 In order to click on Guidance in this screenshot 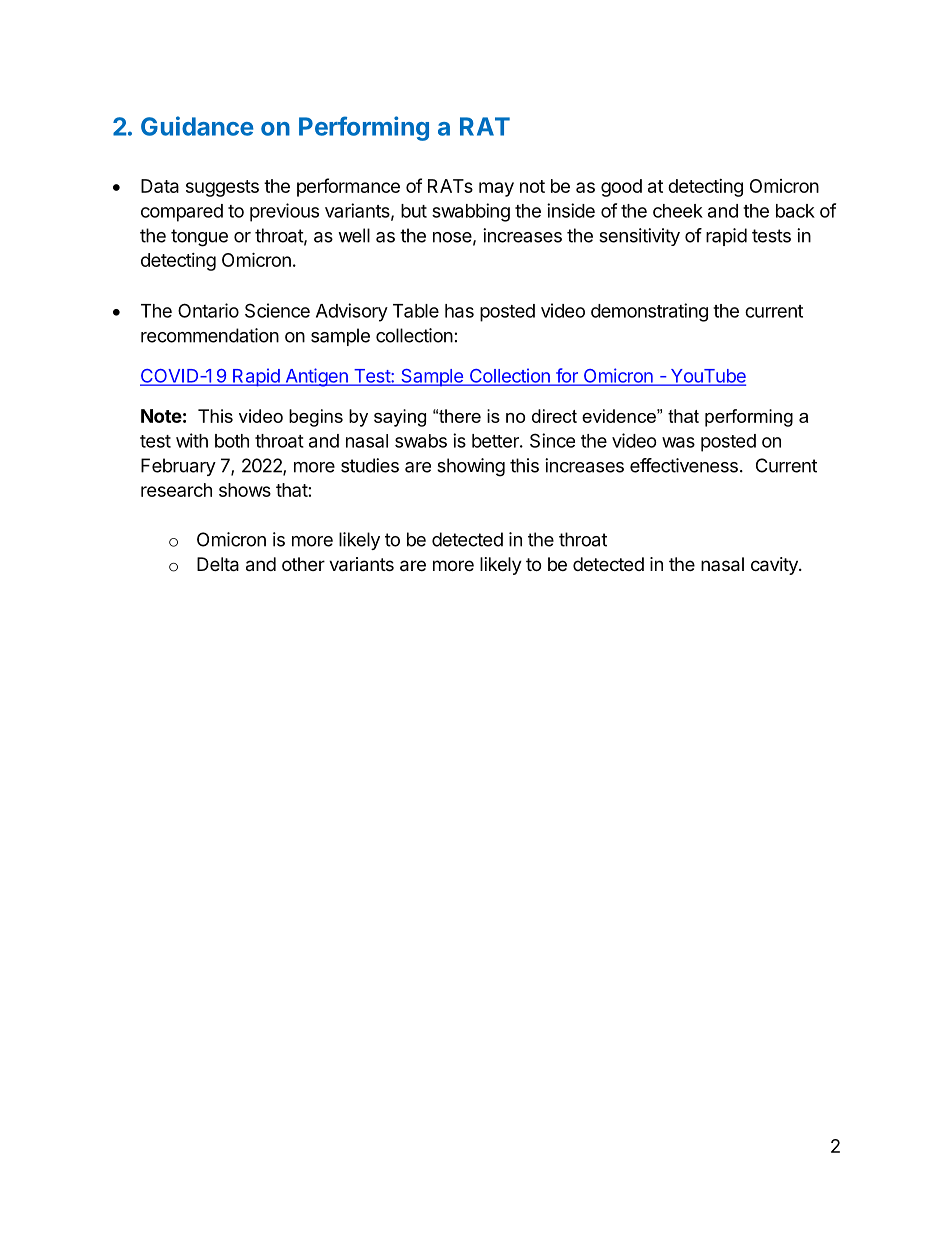, I will do `click(197, 126)`.
